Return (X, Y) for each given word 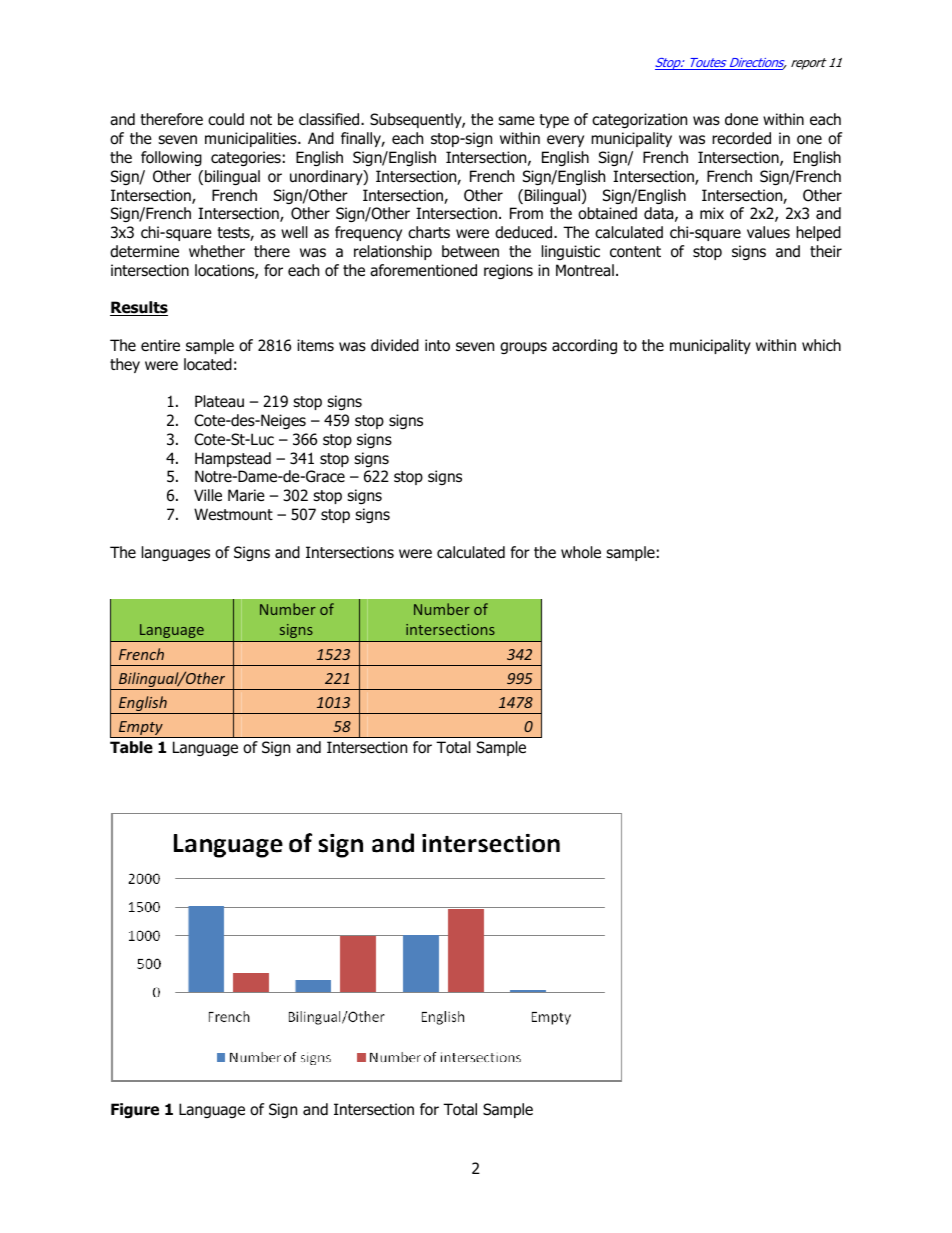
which (821, 345)
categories (246, 158)
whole (581, 552)
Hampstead (233, 459)
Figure (135, 1110)
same (516, 121)
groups (523, 348)
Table (131, 747)
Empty (141, 729)
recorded (741, 138)
